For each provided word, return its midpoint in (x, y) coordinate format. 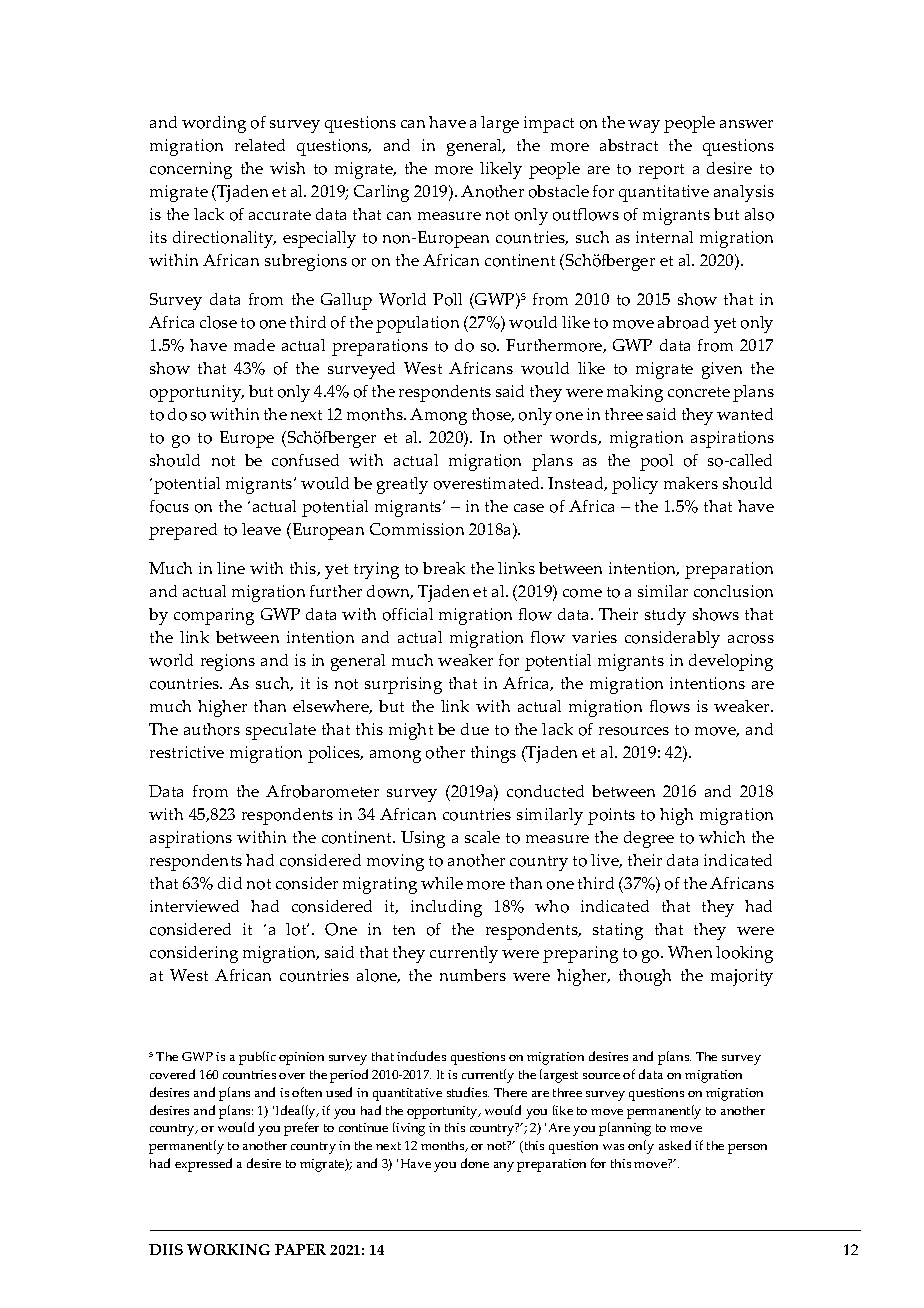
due (475, 729)
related (260, 145)
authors (212, 729)
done (475, 1163)
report (661, 171)
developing (731, 662)
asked (675, 1145)
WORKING (228, 1249)
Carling (381, 193)
